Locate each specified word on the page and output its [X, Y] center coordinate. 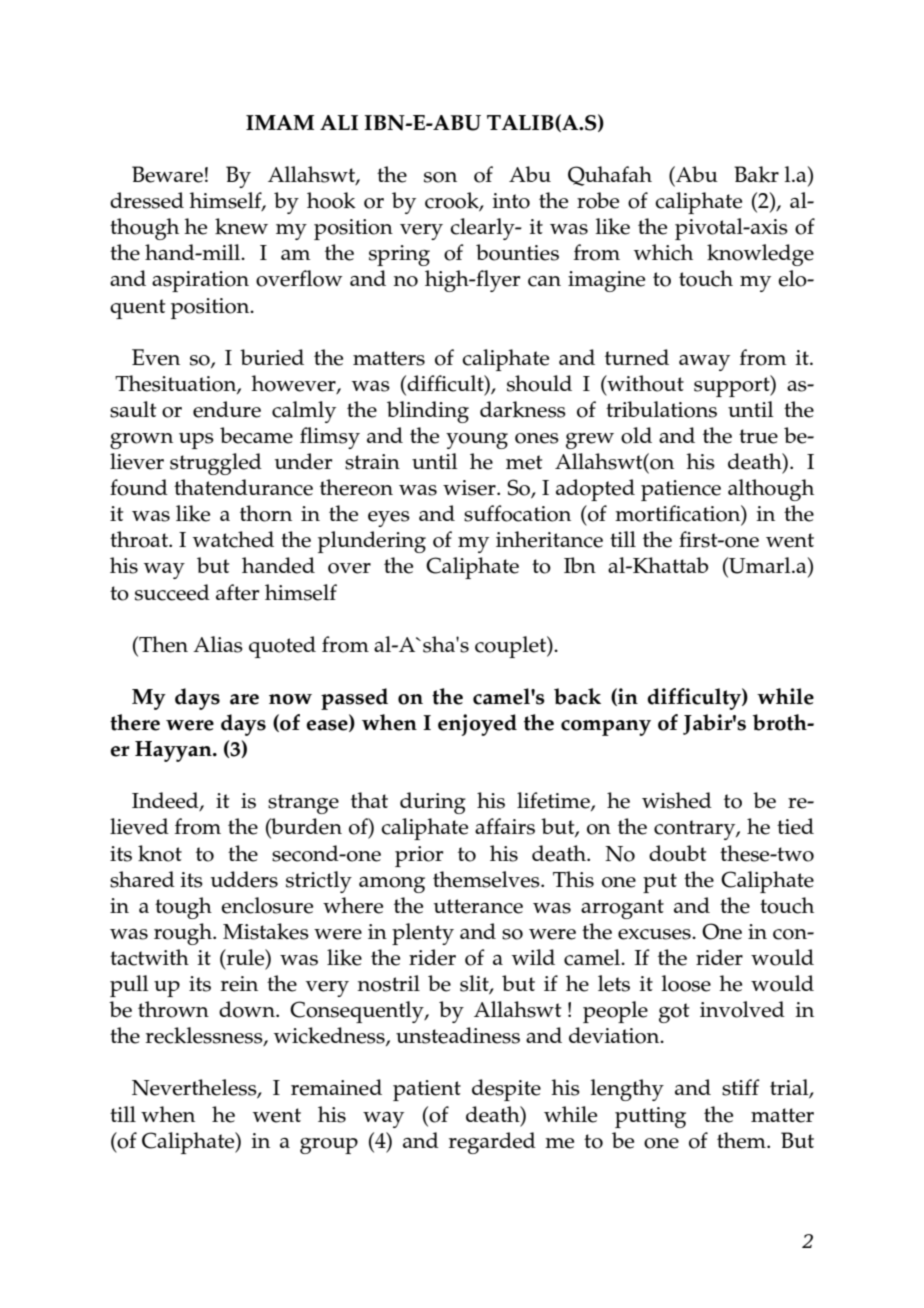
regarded [492, 1143]
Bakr [756, 174]
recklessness [205, 1036]
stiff [741, 1087]
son [440, 177]
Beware [167, 174]
